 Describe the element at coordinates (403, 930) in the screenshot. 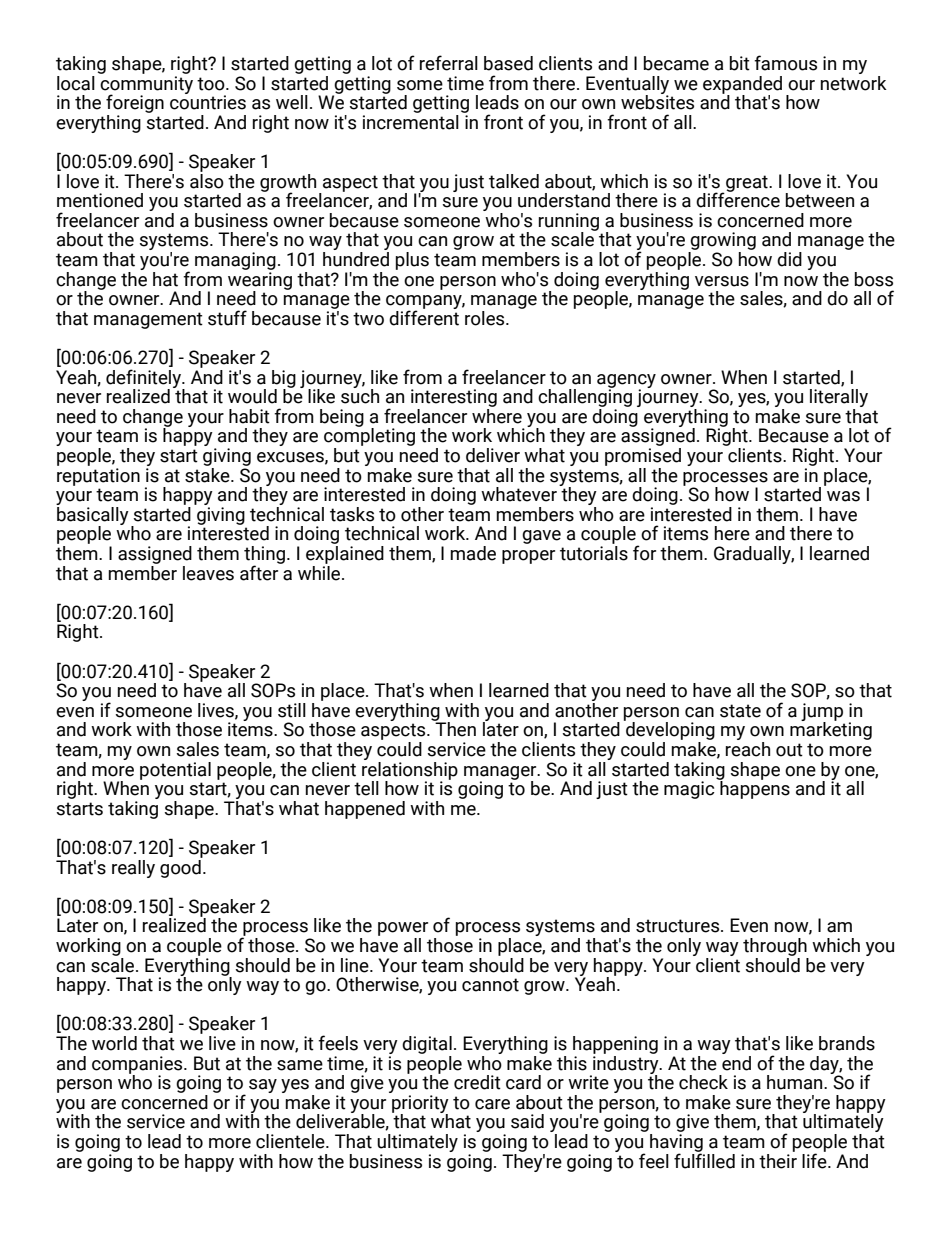

I see `power` at that location.
